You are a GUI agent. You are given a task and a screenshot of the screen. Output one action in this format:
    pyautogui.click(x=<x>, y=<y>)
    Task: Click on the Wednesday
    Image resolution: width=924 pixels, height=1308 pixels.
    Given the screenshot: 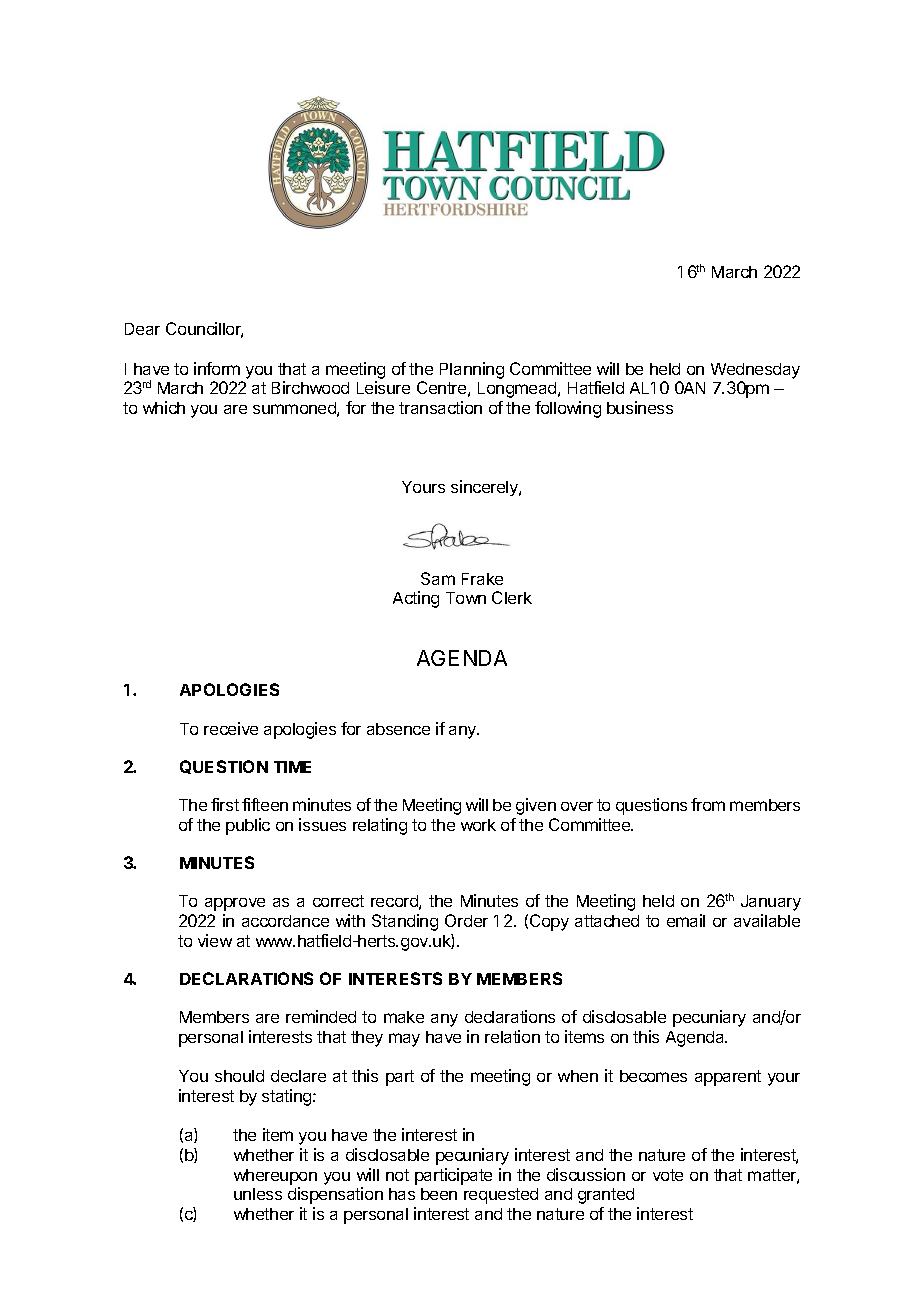 What is the action you would take?
    pyautogui.click(x=755, y=371)
